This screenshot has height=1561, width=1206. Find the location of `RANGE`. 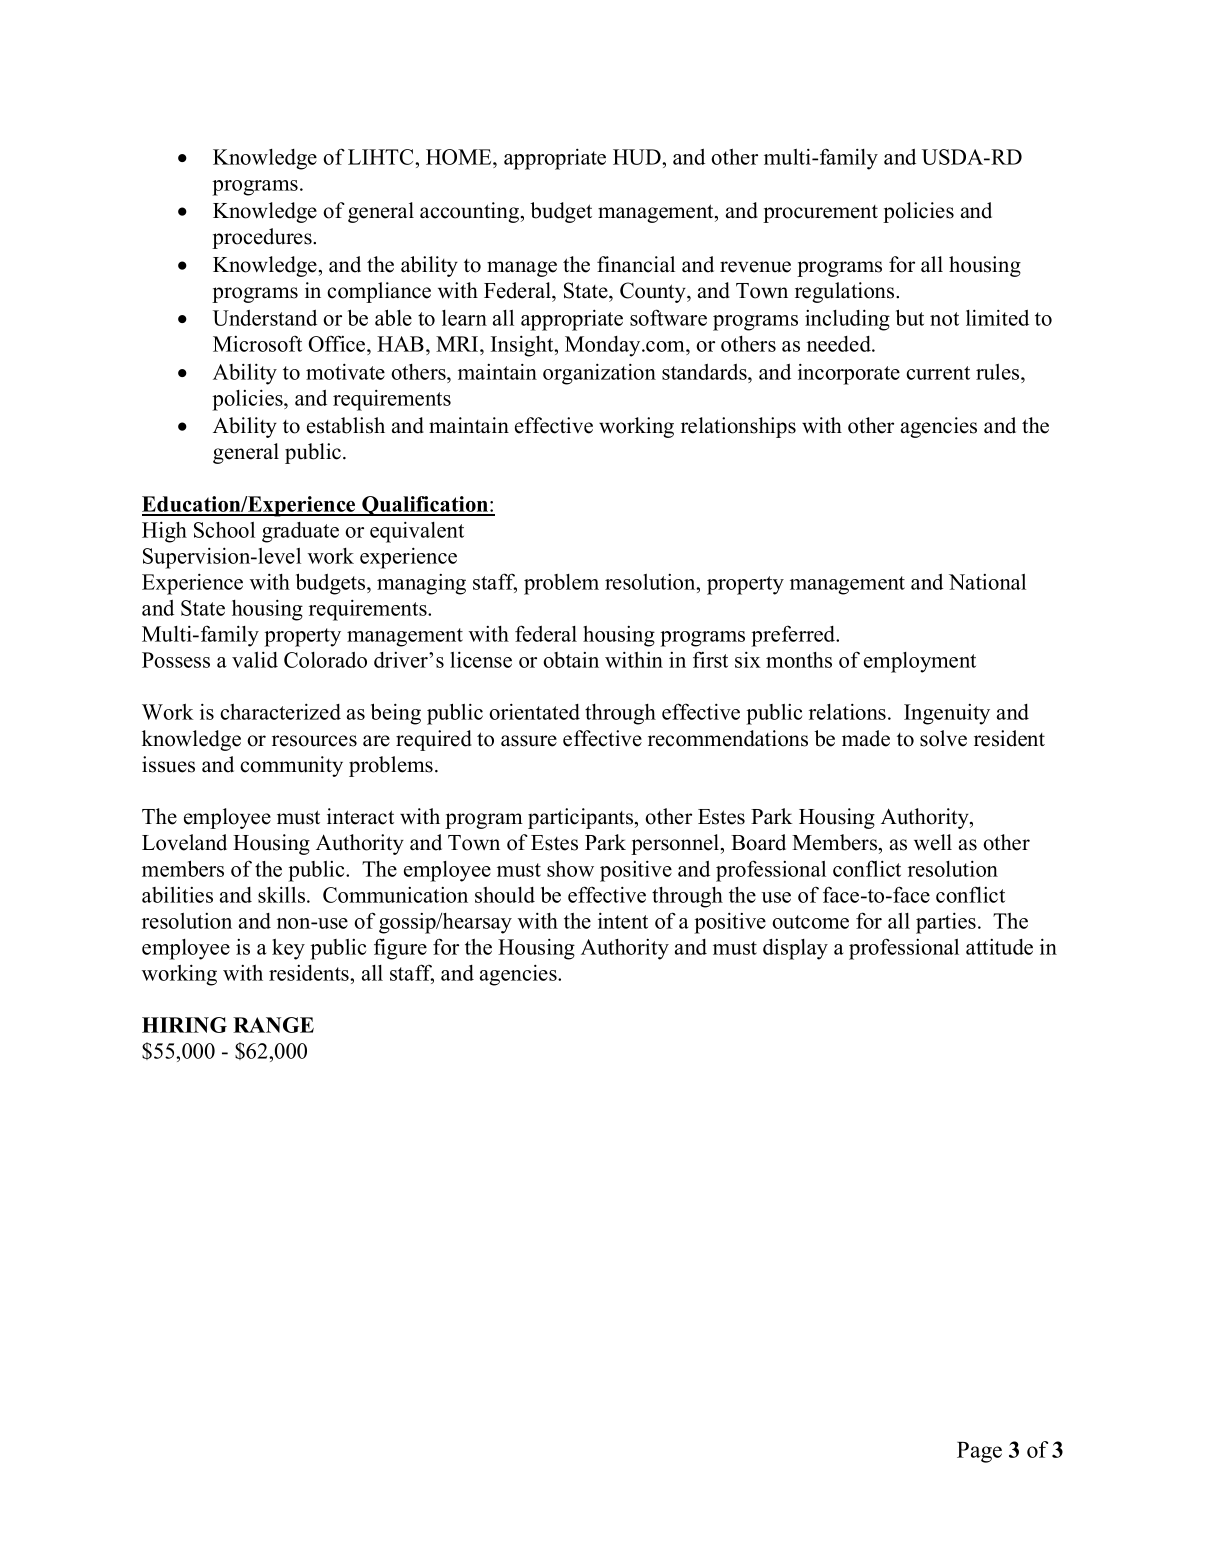

RANGE is located at coordinates (273, 1025).
